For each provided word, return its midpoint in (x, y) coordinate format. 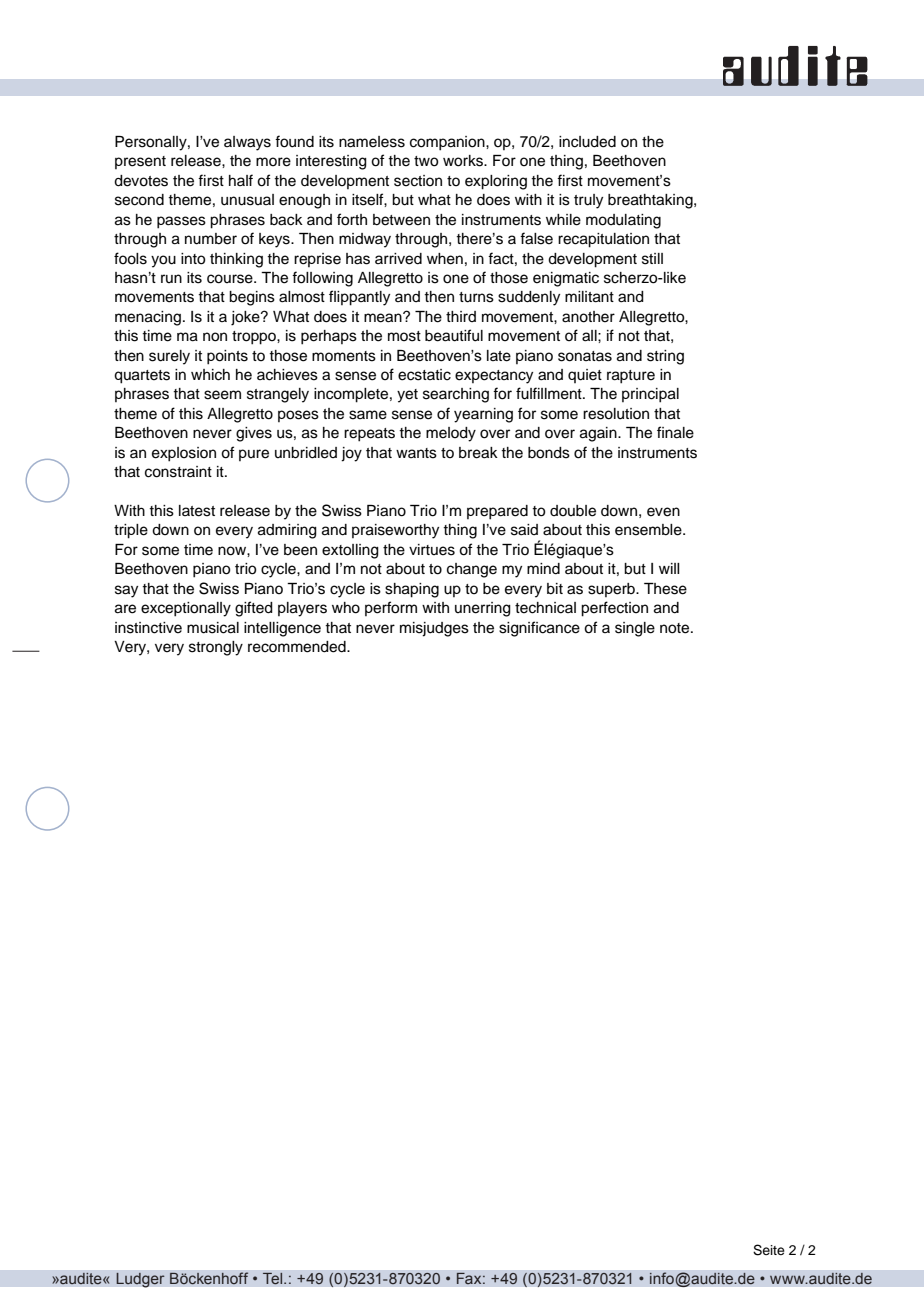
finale (675, 432)
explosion (184, 454)
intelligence (282, 629)
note (676, 628)
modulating (623, 221)
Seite (769, 1250)
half (241, 180)
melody (451, 434)
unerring (483, 609)
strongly (216, 648)
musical (213, 628)
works (464, 161)
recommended (298, 647)
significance (539, 629)
